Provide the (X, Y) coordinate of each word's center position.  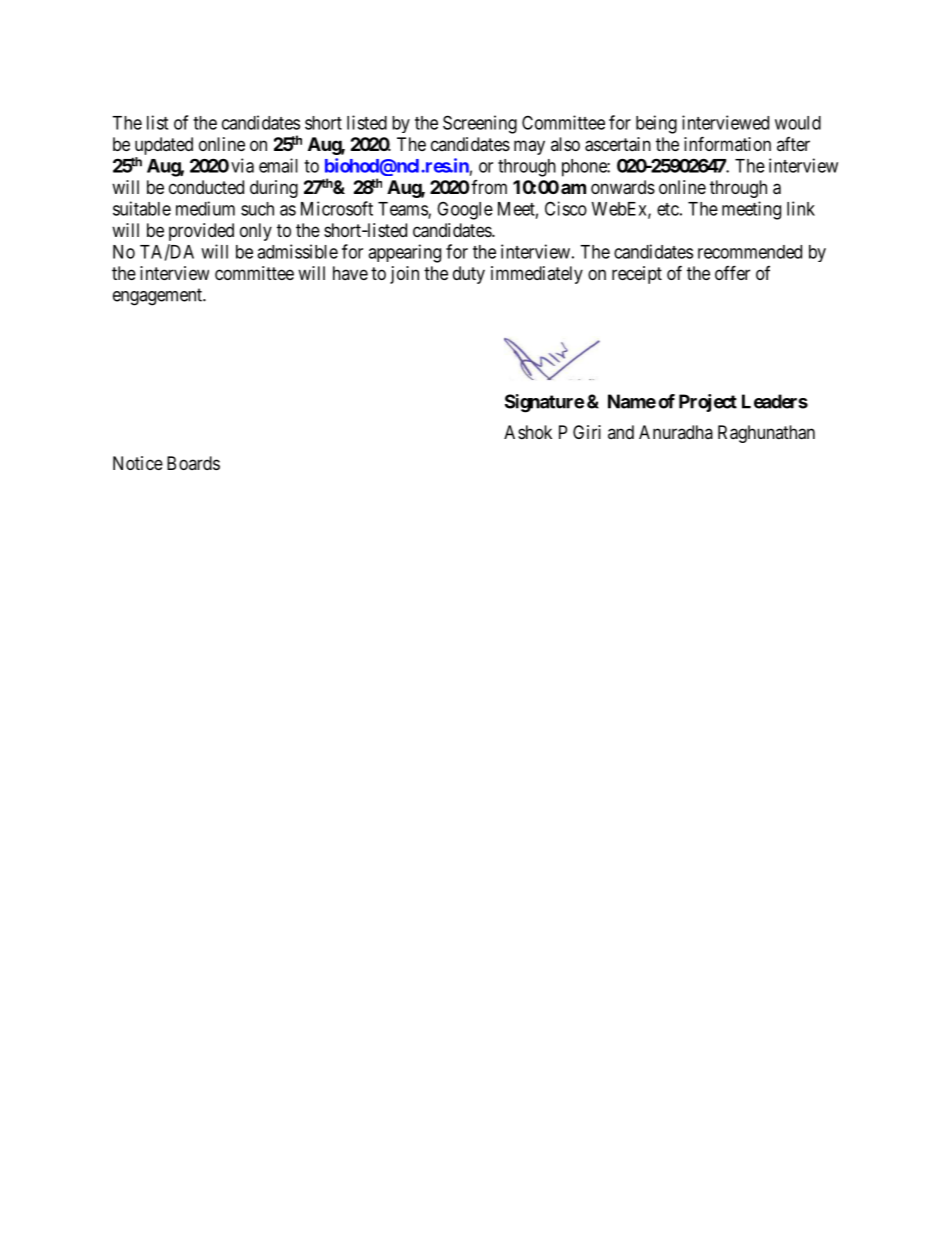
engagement (158, 297)
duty (469, 275)
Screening (480, 124)
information (727, 143)
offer (732, 272)
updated (164, 146)
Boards (193, 463)
